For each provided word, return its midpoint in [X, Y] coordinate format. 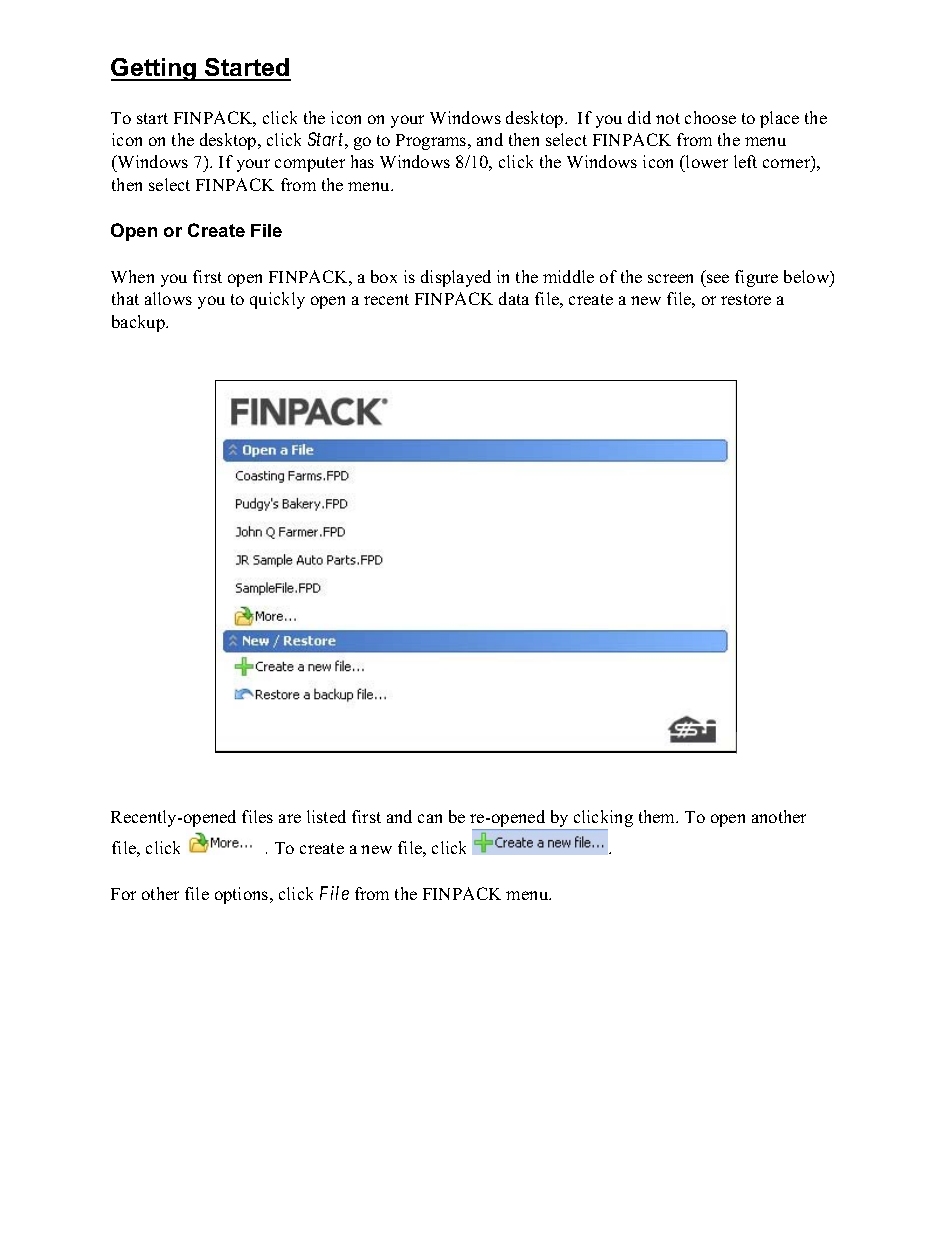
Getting [155, 69]
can [430, 818]
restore [746, 299]
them [658, 816]
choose [710, 117]
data [514, 298]
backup [139, 323]
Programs [432, 142]
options [243, 895]
